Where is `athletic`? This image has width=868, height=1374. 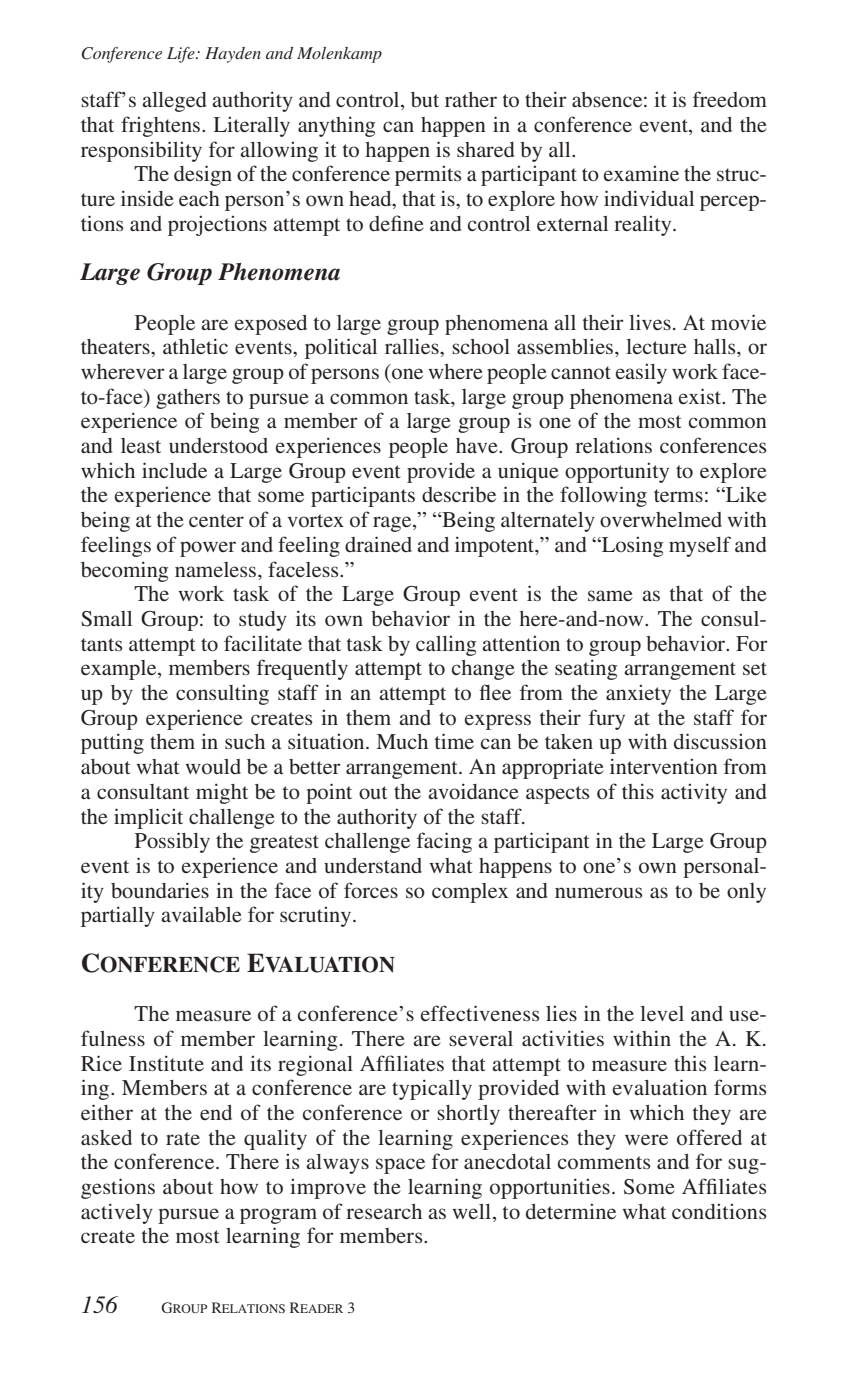
athletic is located at coordinates (195, 346).
